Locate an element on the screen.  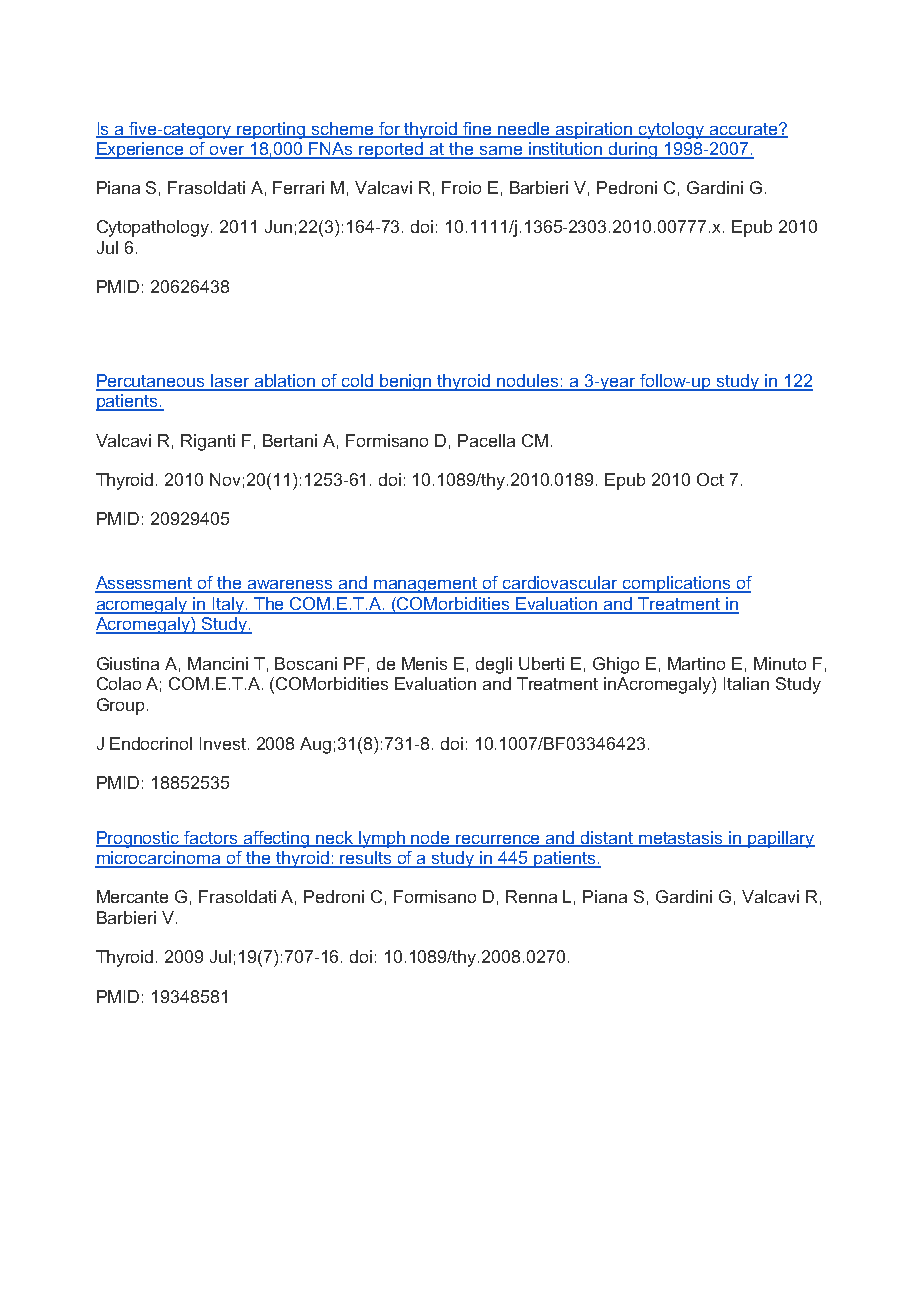
fine is located at coordinates (478, 129).
